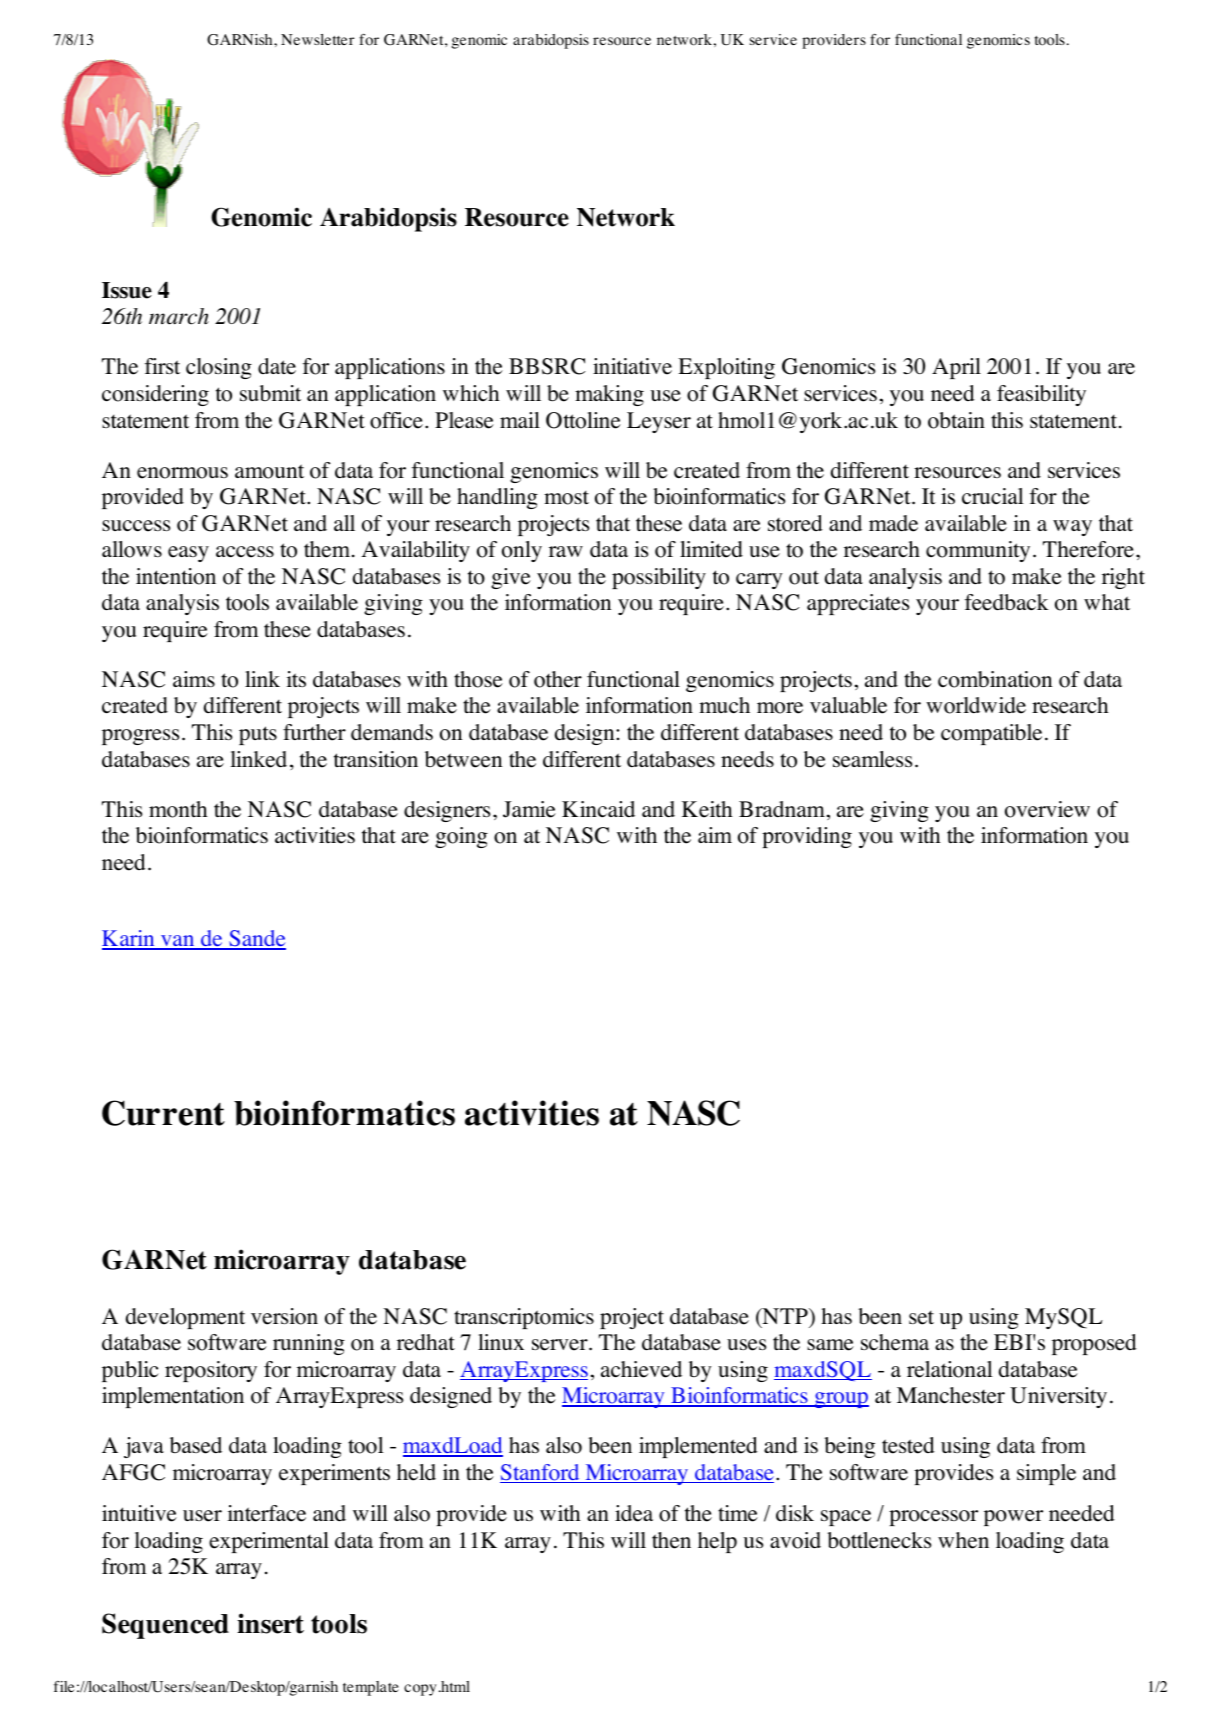 The width and height of the screenshot is (1221, 1727). Describe the element at coordinates (956, 368) in the screenshot. I see `April` at that location.
